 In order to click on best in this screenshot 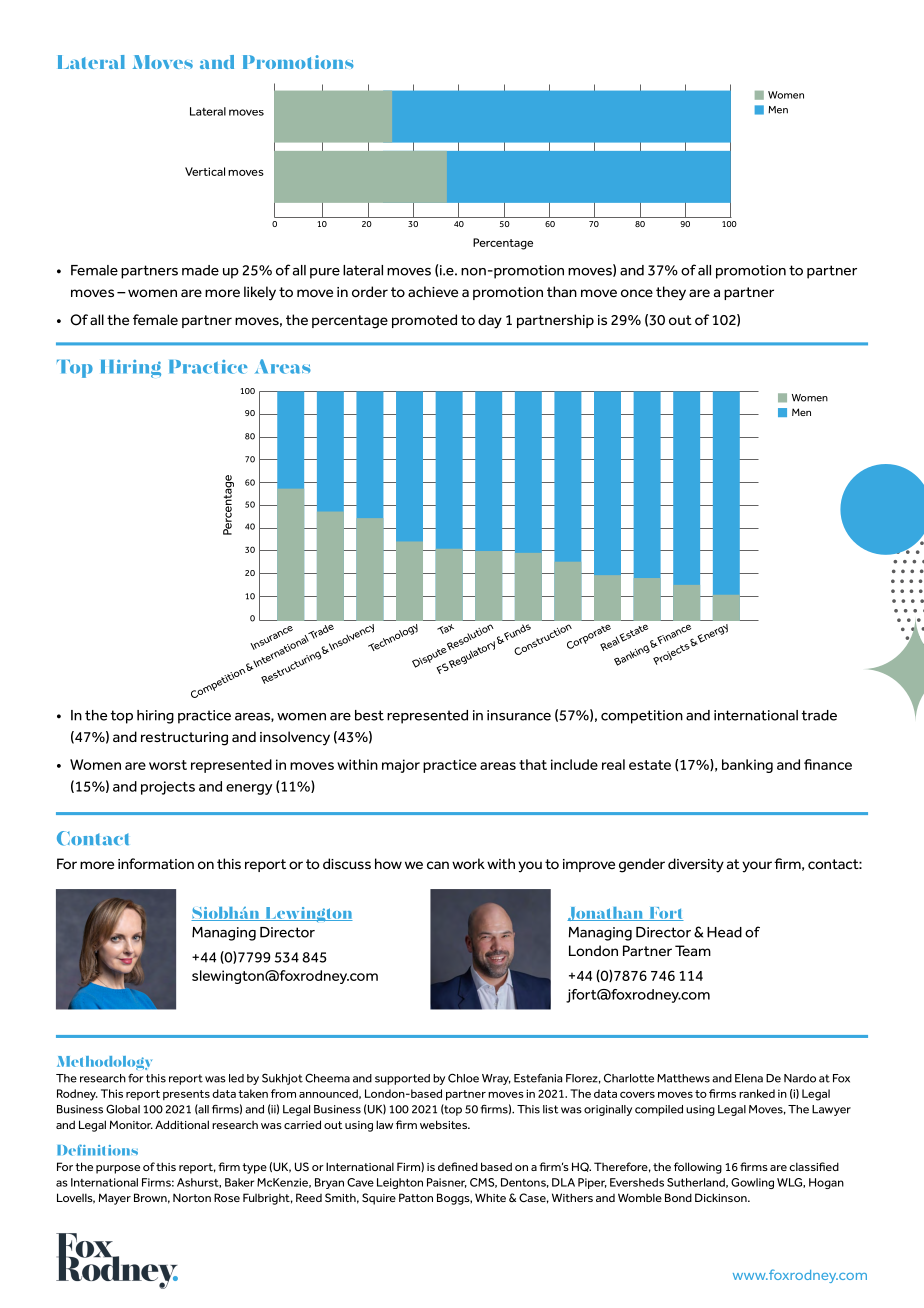, I will do `click(369, 715)`.
